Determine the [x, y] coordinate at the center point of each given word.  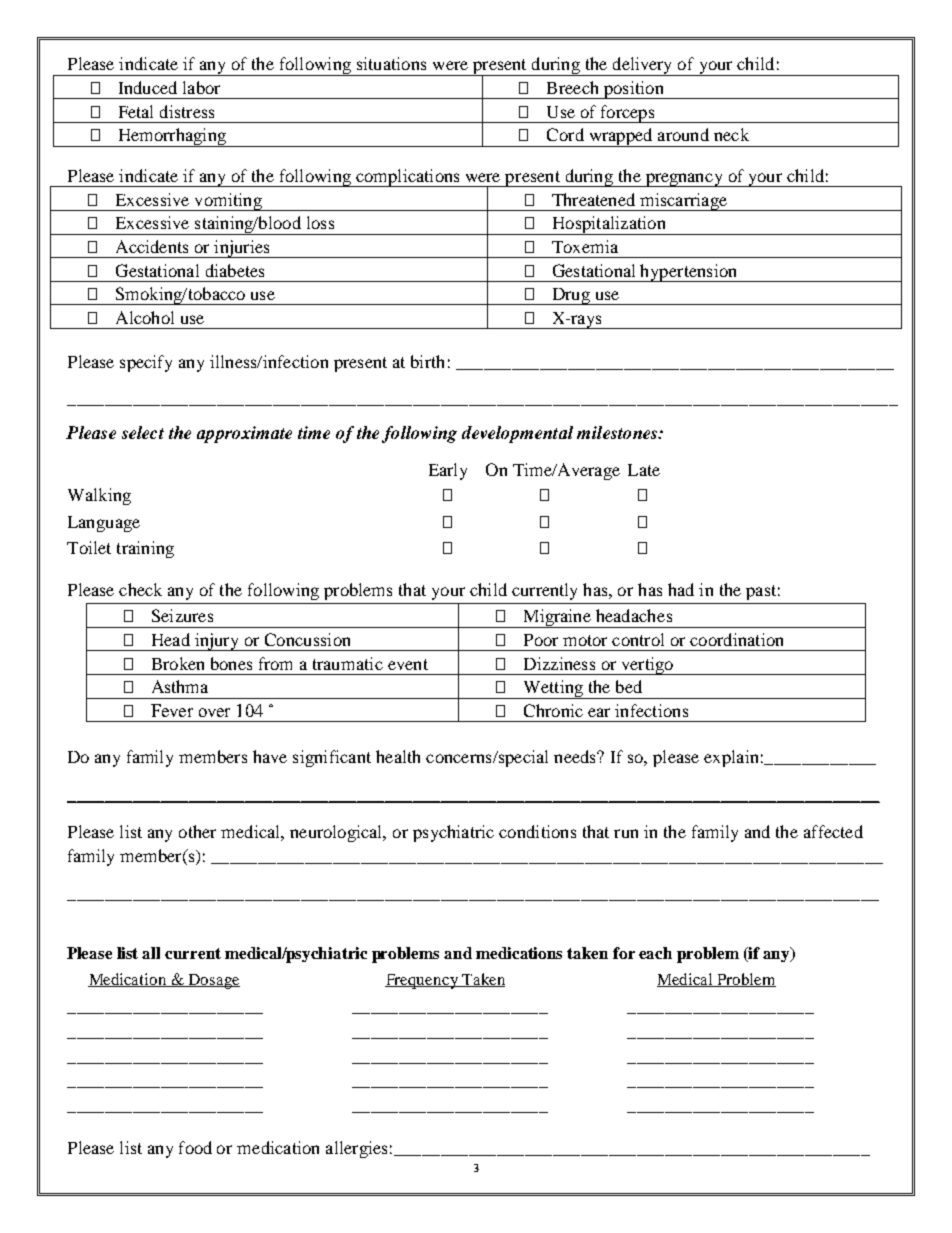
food [195, 1147]
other [197, 831]
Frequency [422, 981]
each [655, 953]
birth [427, 361]
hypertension [689, 273]
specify [146, 363]
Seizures [182, 615]
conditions [537, 831]
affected [833, 831]
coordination [736, 639]
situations [391, 63]
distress [187, 111]
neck [731, 134]
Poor [541, 640]
